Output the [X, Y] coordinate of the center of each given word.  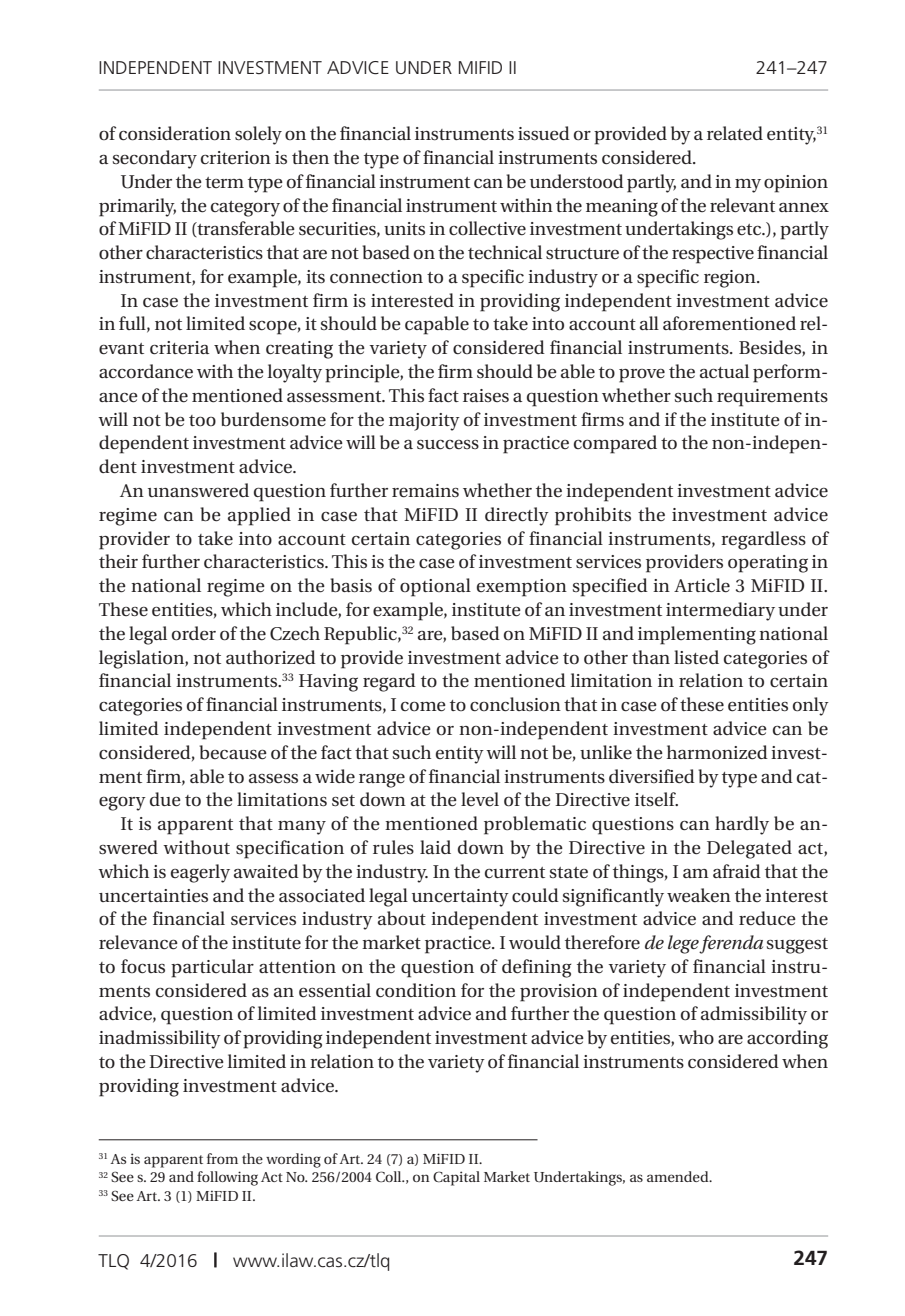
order [194, 633]
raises [486, 395]
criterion [236, 158]
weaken [699, 895]
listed [696, 657]
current [515, 873]
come [423, 707]
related [735, 133]
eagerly [200, 873]
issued [544, 133]
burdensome [273, 419]
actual [724, 371]
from [222, 1158]
